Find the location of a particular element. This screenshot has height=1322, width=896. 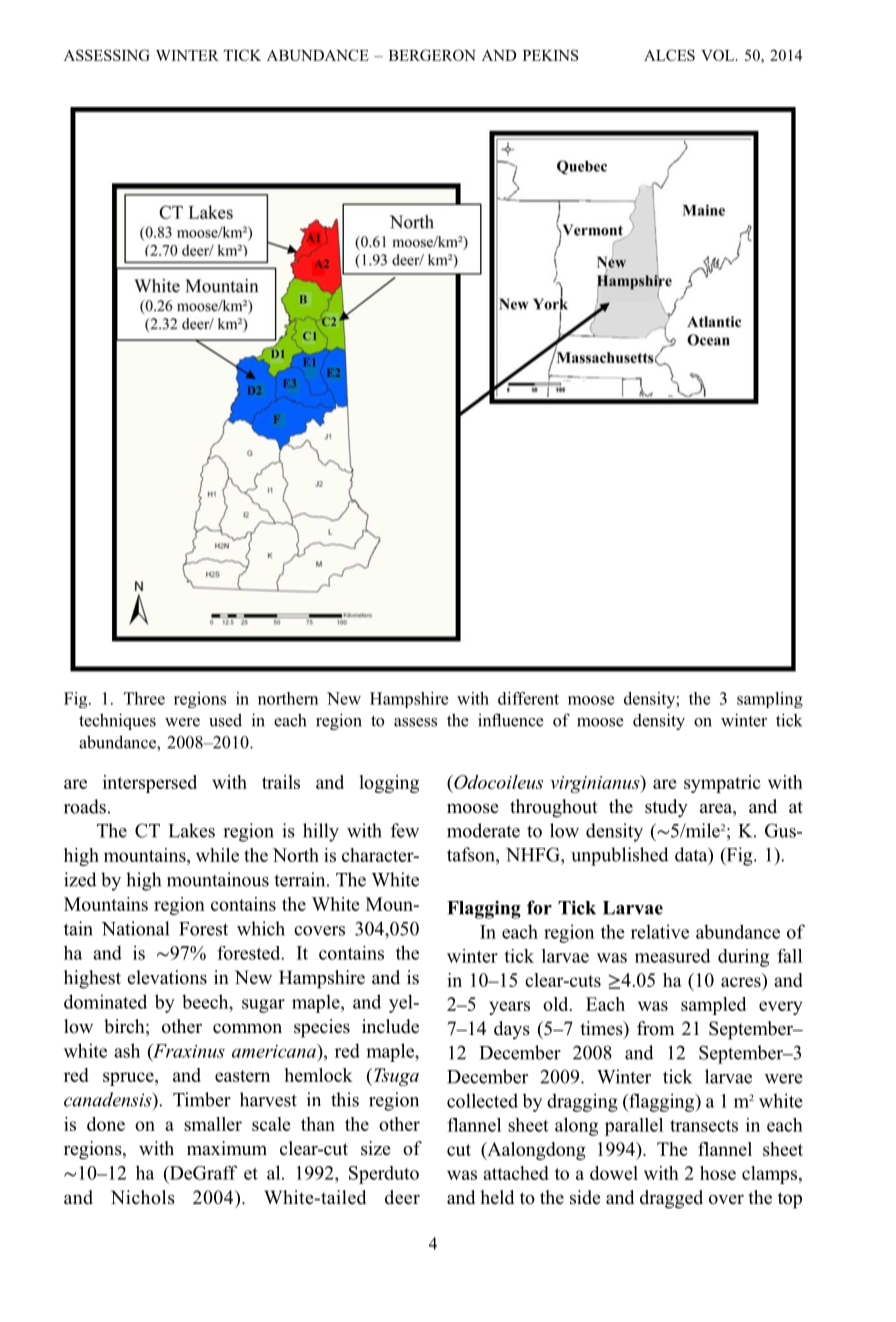

BERGERON is located at coordinates (432, 55).
